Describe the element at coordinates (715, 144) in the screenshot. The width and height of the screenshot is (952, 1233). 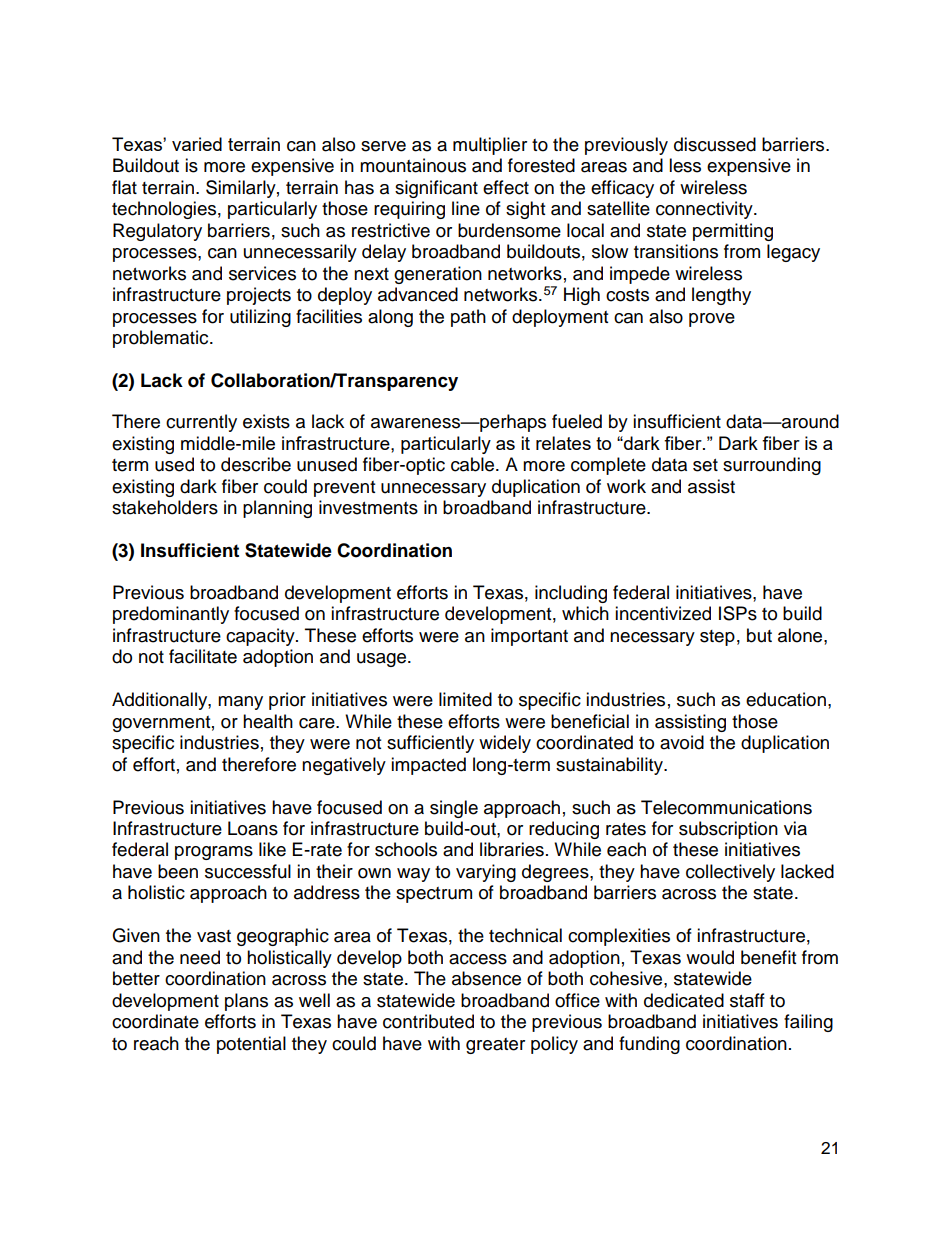
I see `discussed` at that location.
